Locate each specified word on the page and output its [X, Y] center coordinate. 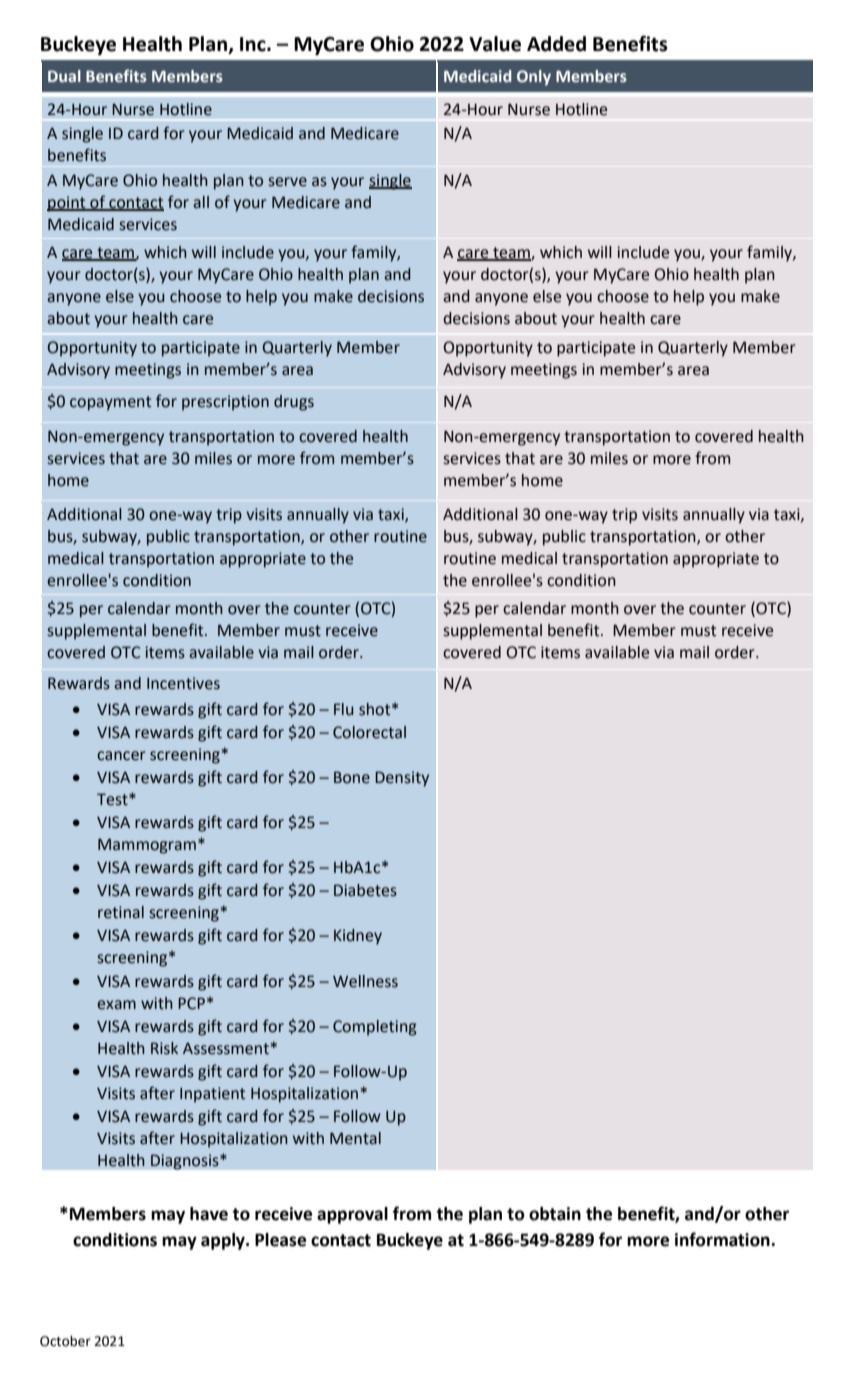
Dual [64, 76]
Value [495, 44]
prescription [225, 403]
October [65, 1341]
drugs [294, 403]
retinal [121, 912]
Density [402, 779]
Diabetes [365, 890]
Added [556, 44]
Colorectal [369, 732]
